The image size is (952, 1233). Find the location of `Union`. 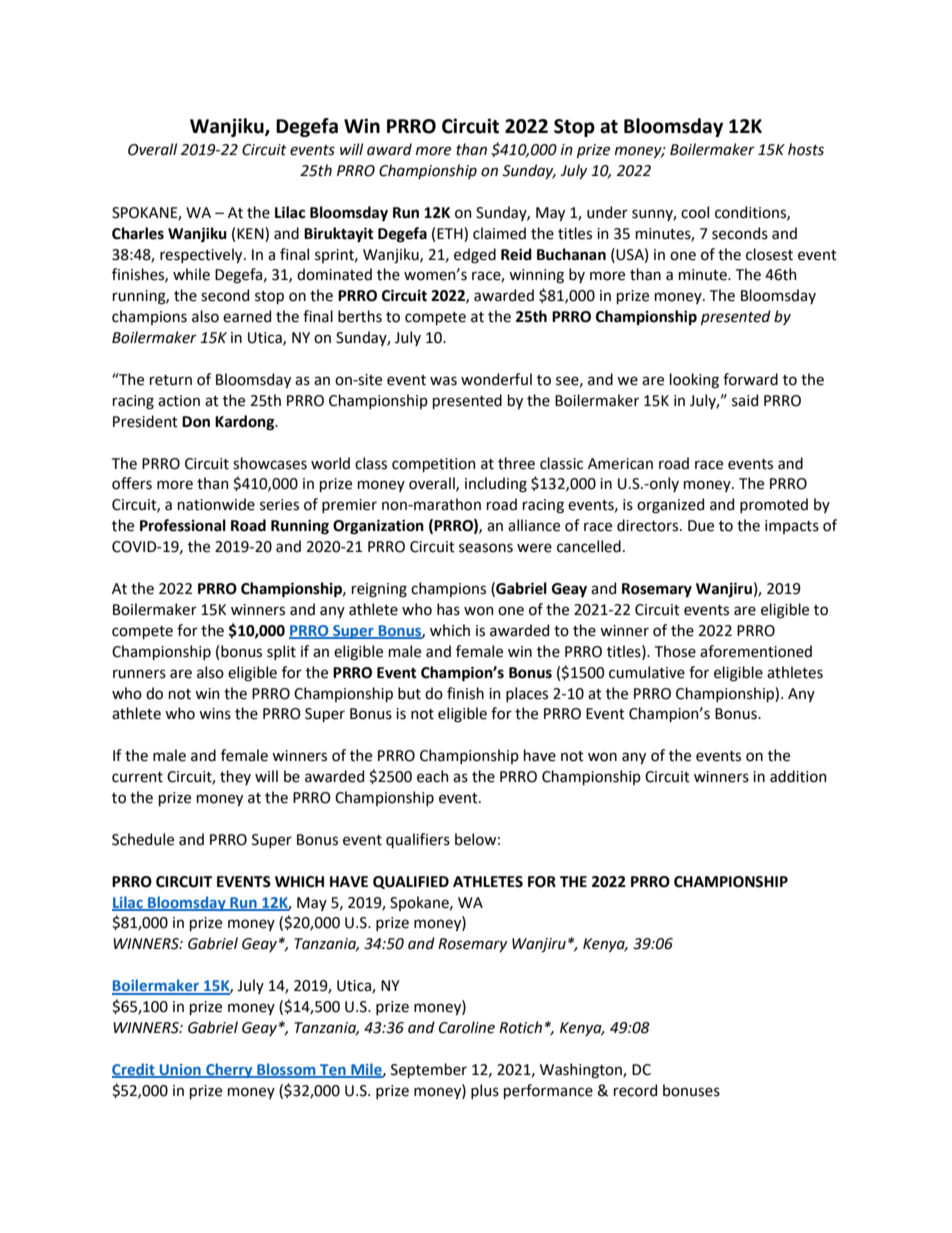

Union is located at coordinates (180, 1070).
